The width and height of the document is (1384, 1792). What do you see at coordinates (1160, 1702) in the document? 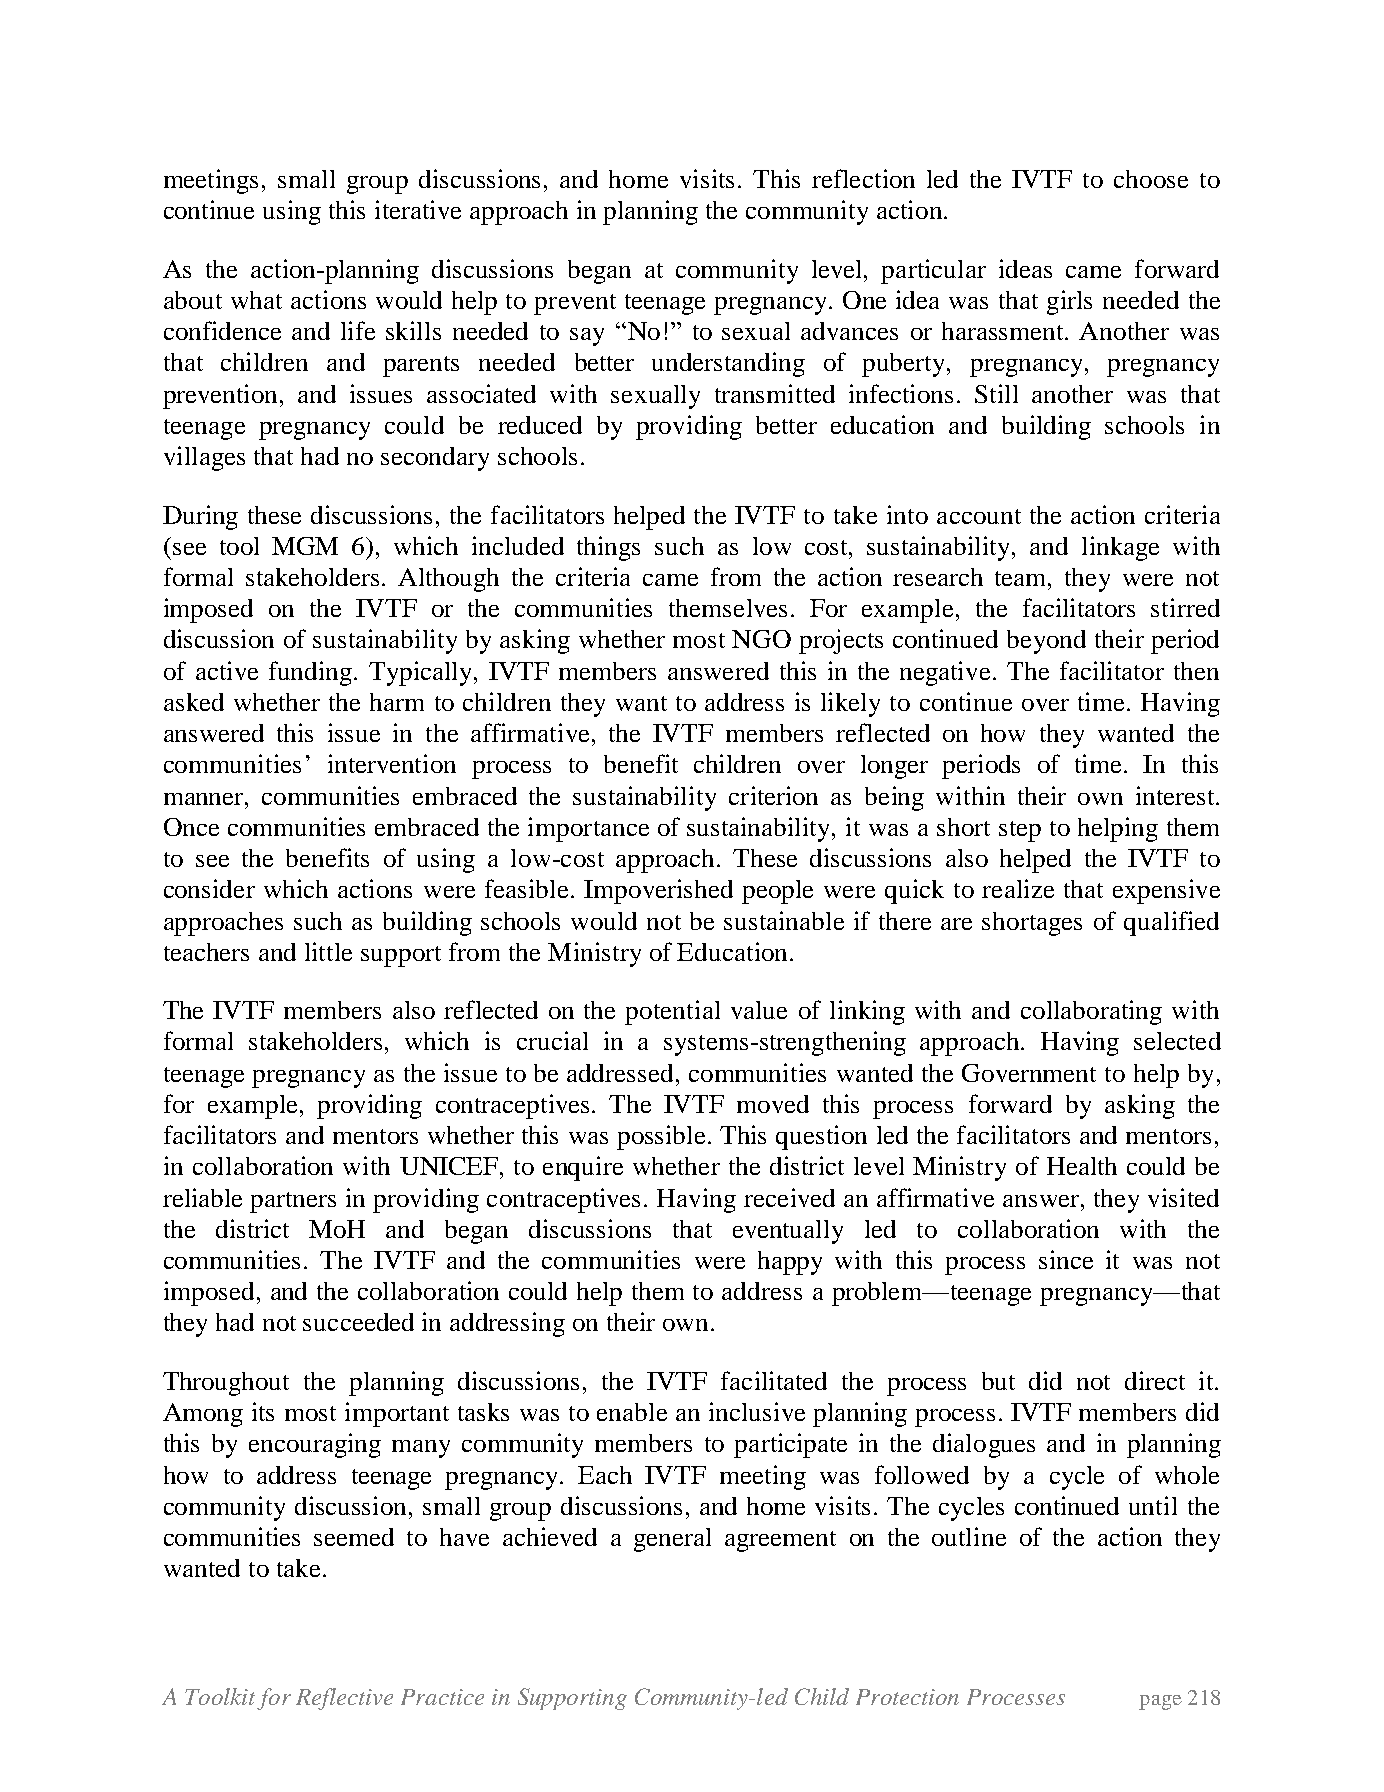
I see `page` at bounding box center [1160, 1702].
